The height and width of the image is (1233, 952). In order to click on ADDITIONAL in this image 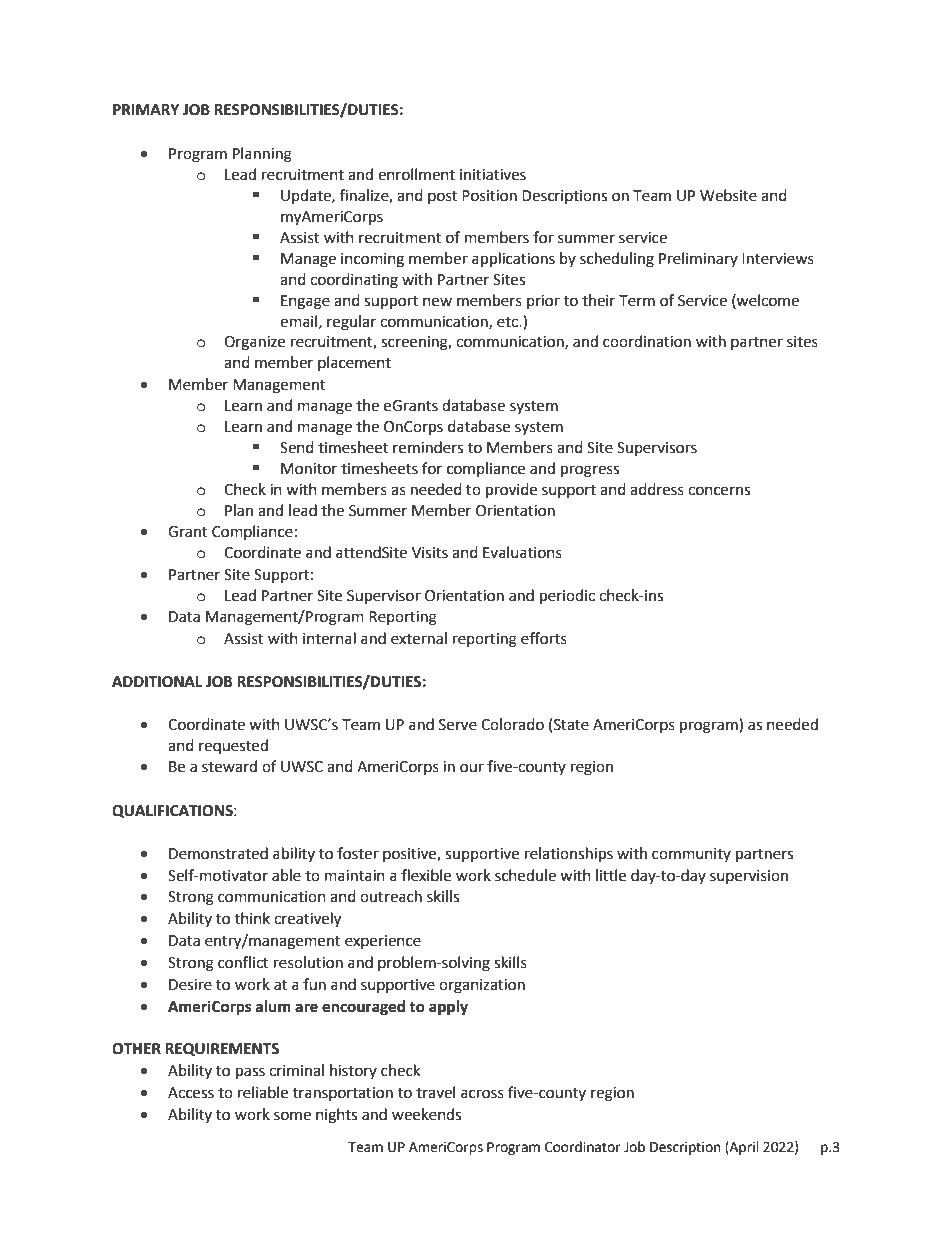, I will do `click(157, 682)`.
